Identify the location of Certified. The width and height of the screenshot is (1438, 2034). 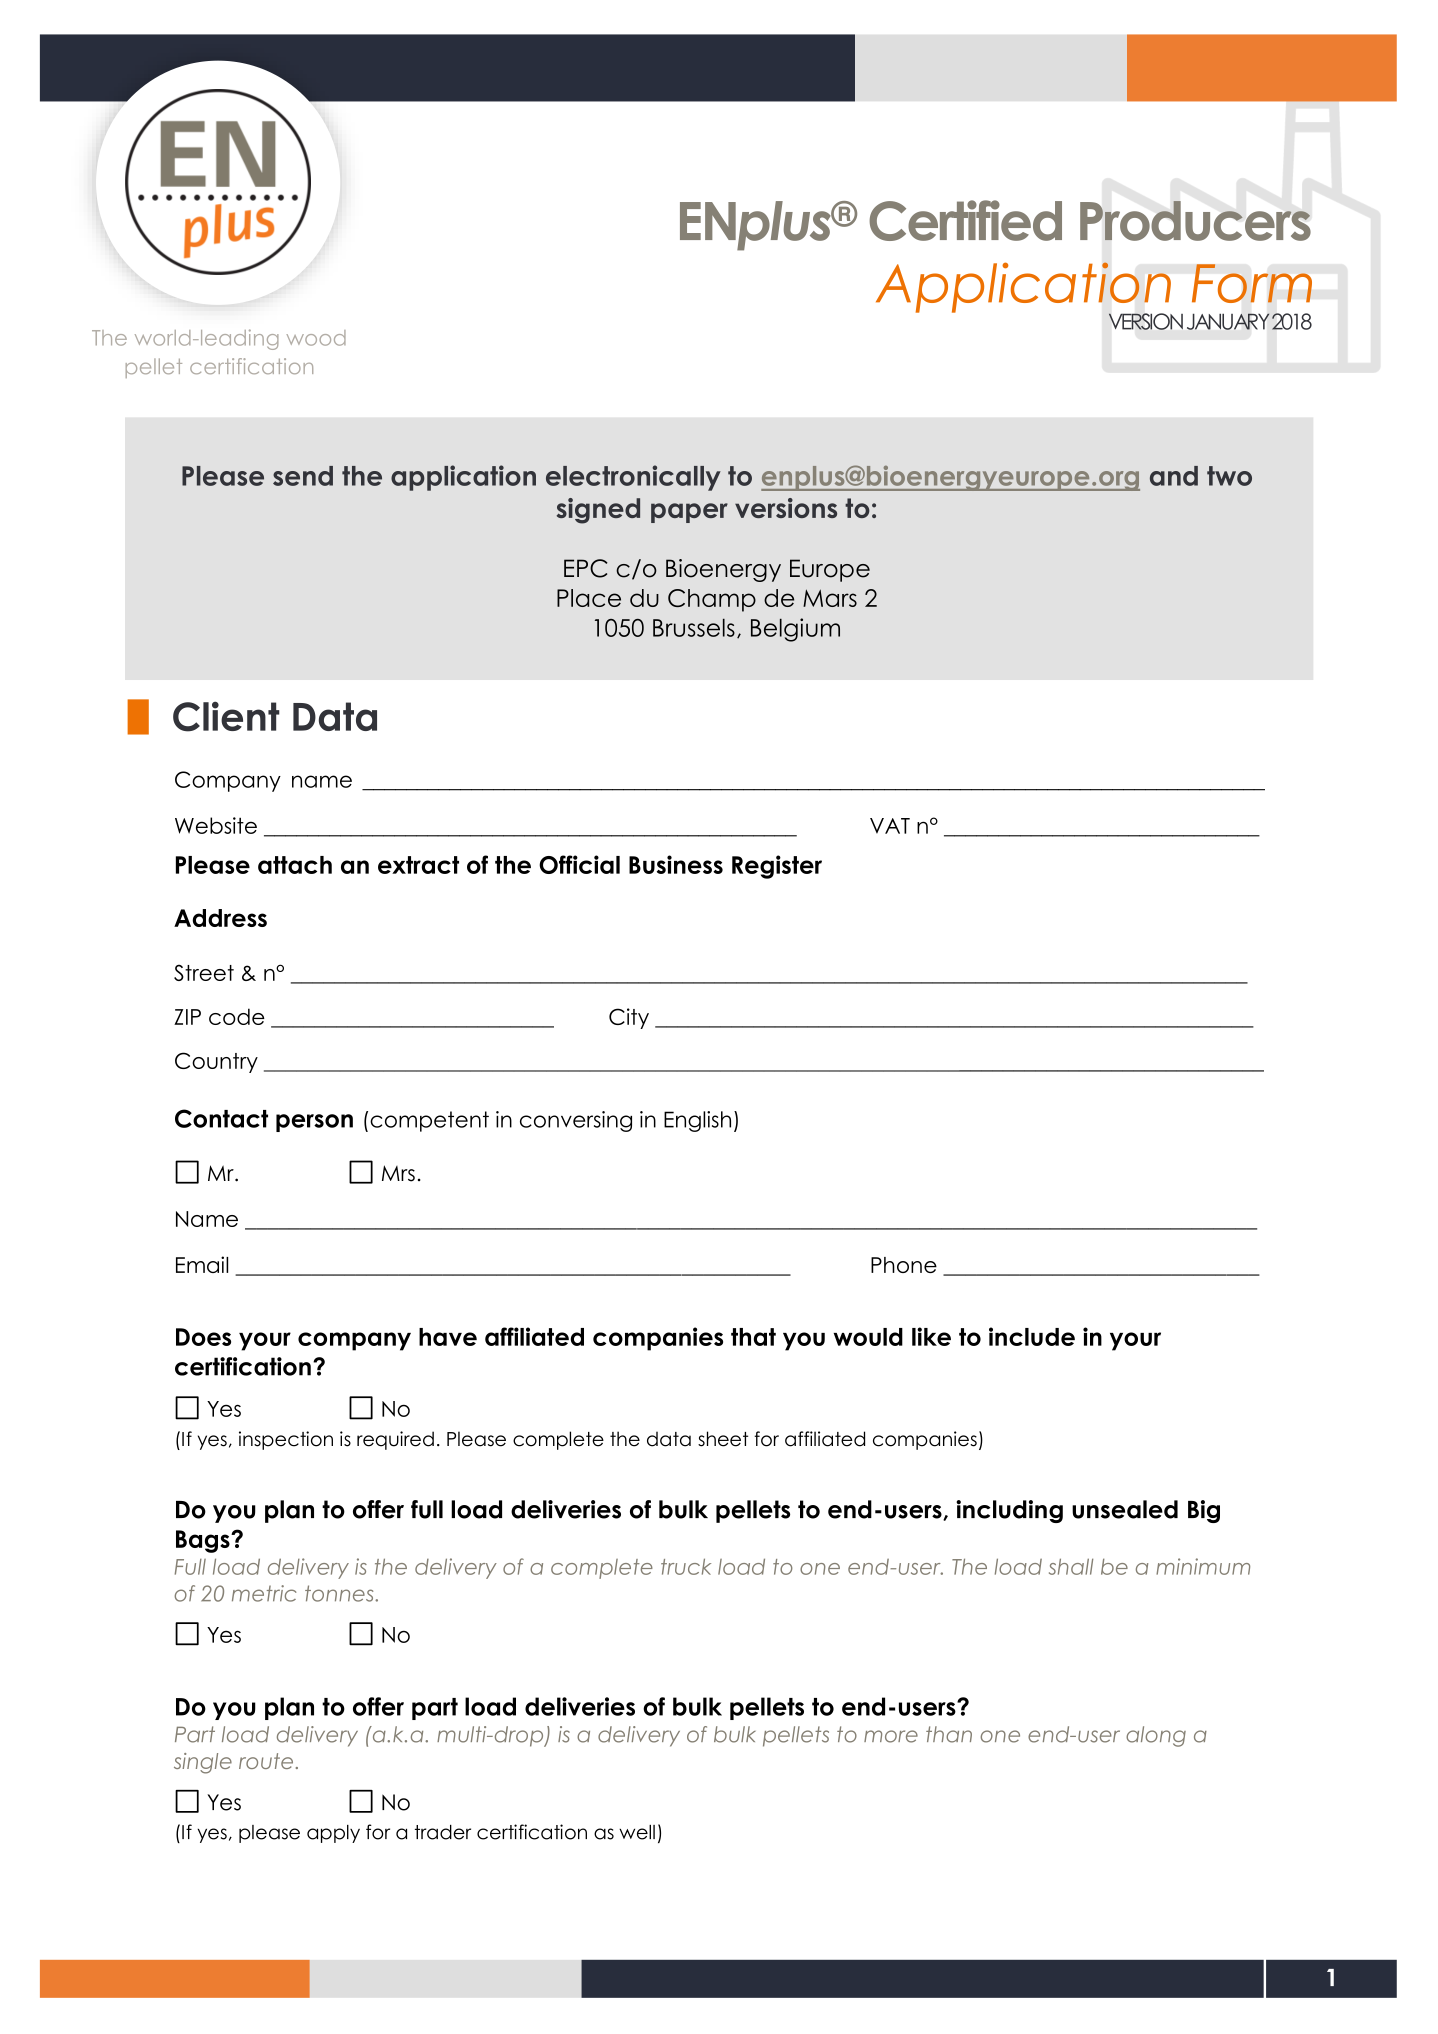
(965, 220).
